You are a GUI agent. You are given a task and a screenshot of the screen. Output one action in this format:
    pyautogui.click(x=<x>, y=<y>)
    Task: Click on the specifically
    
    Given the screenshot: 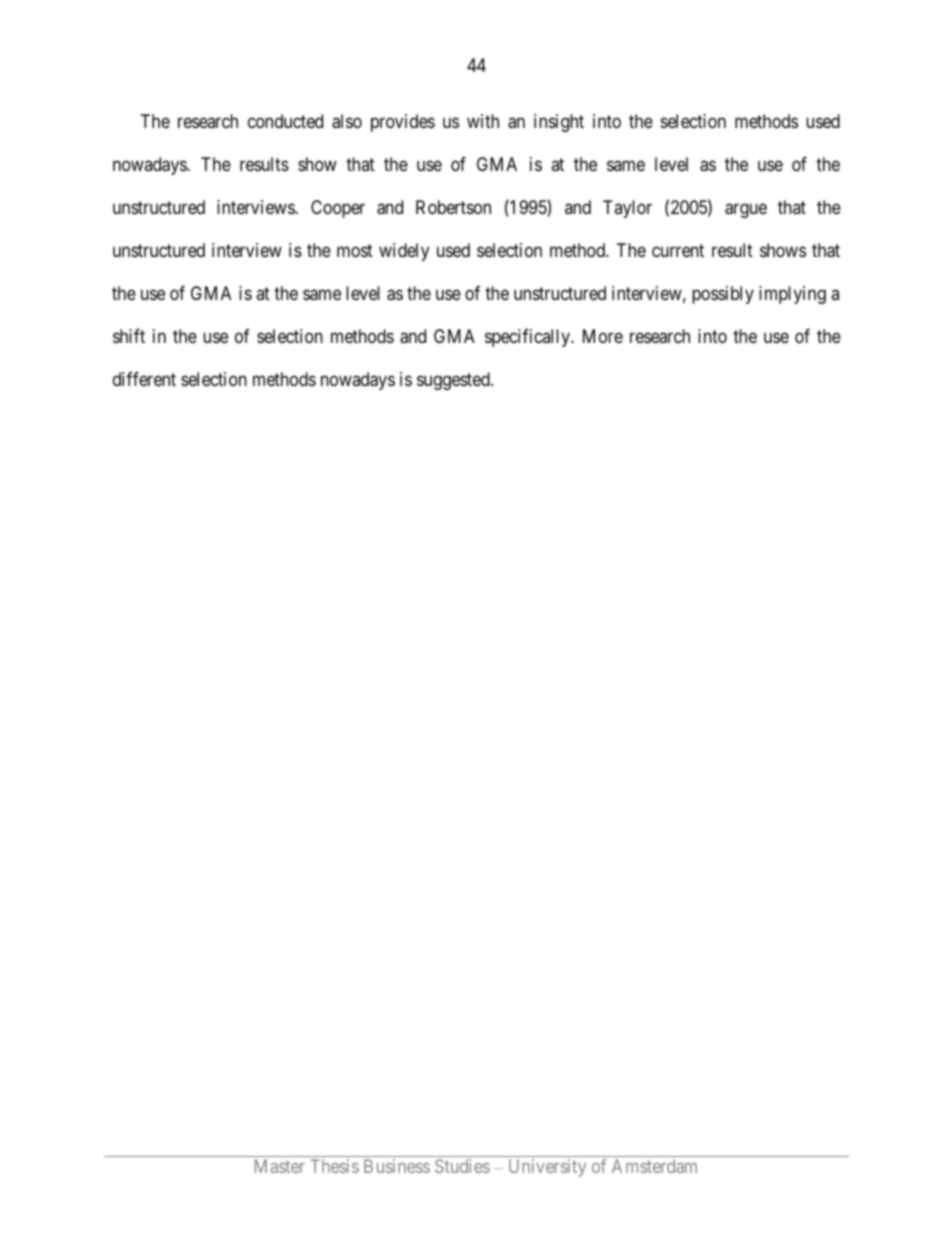 What is the action you would take?
    pyautogui.click(x=529, y=338)
